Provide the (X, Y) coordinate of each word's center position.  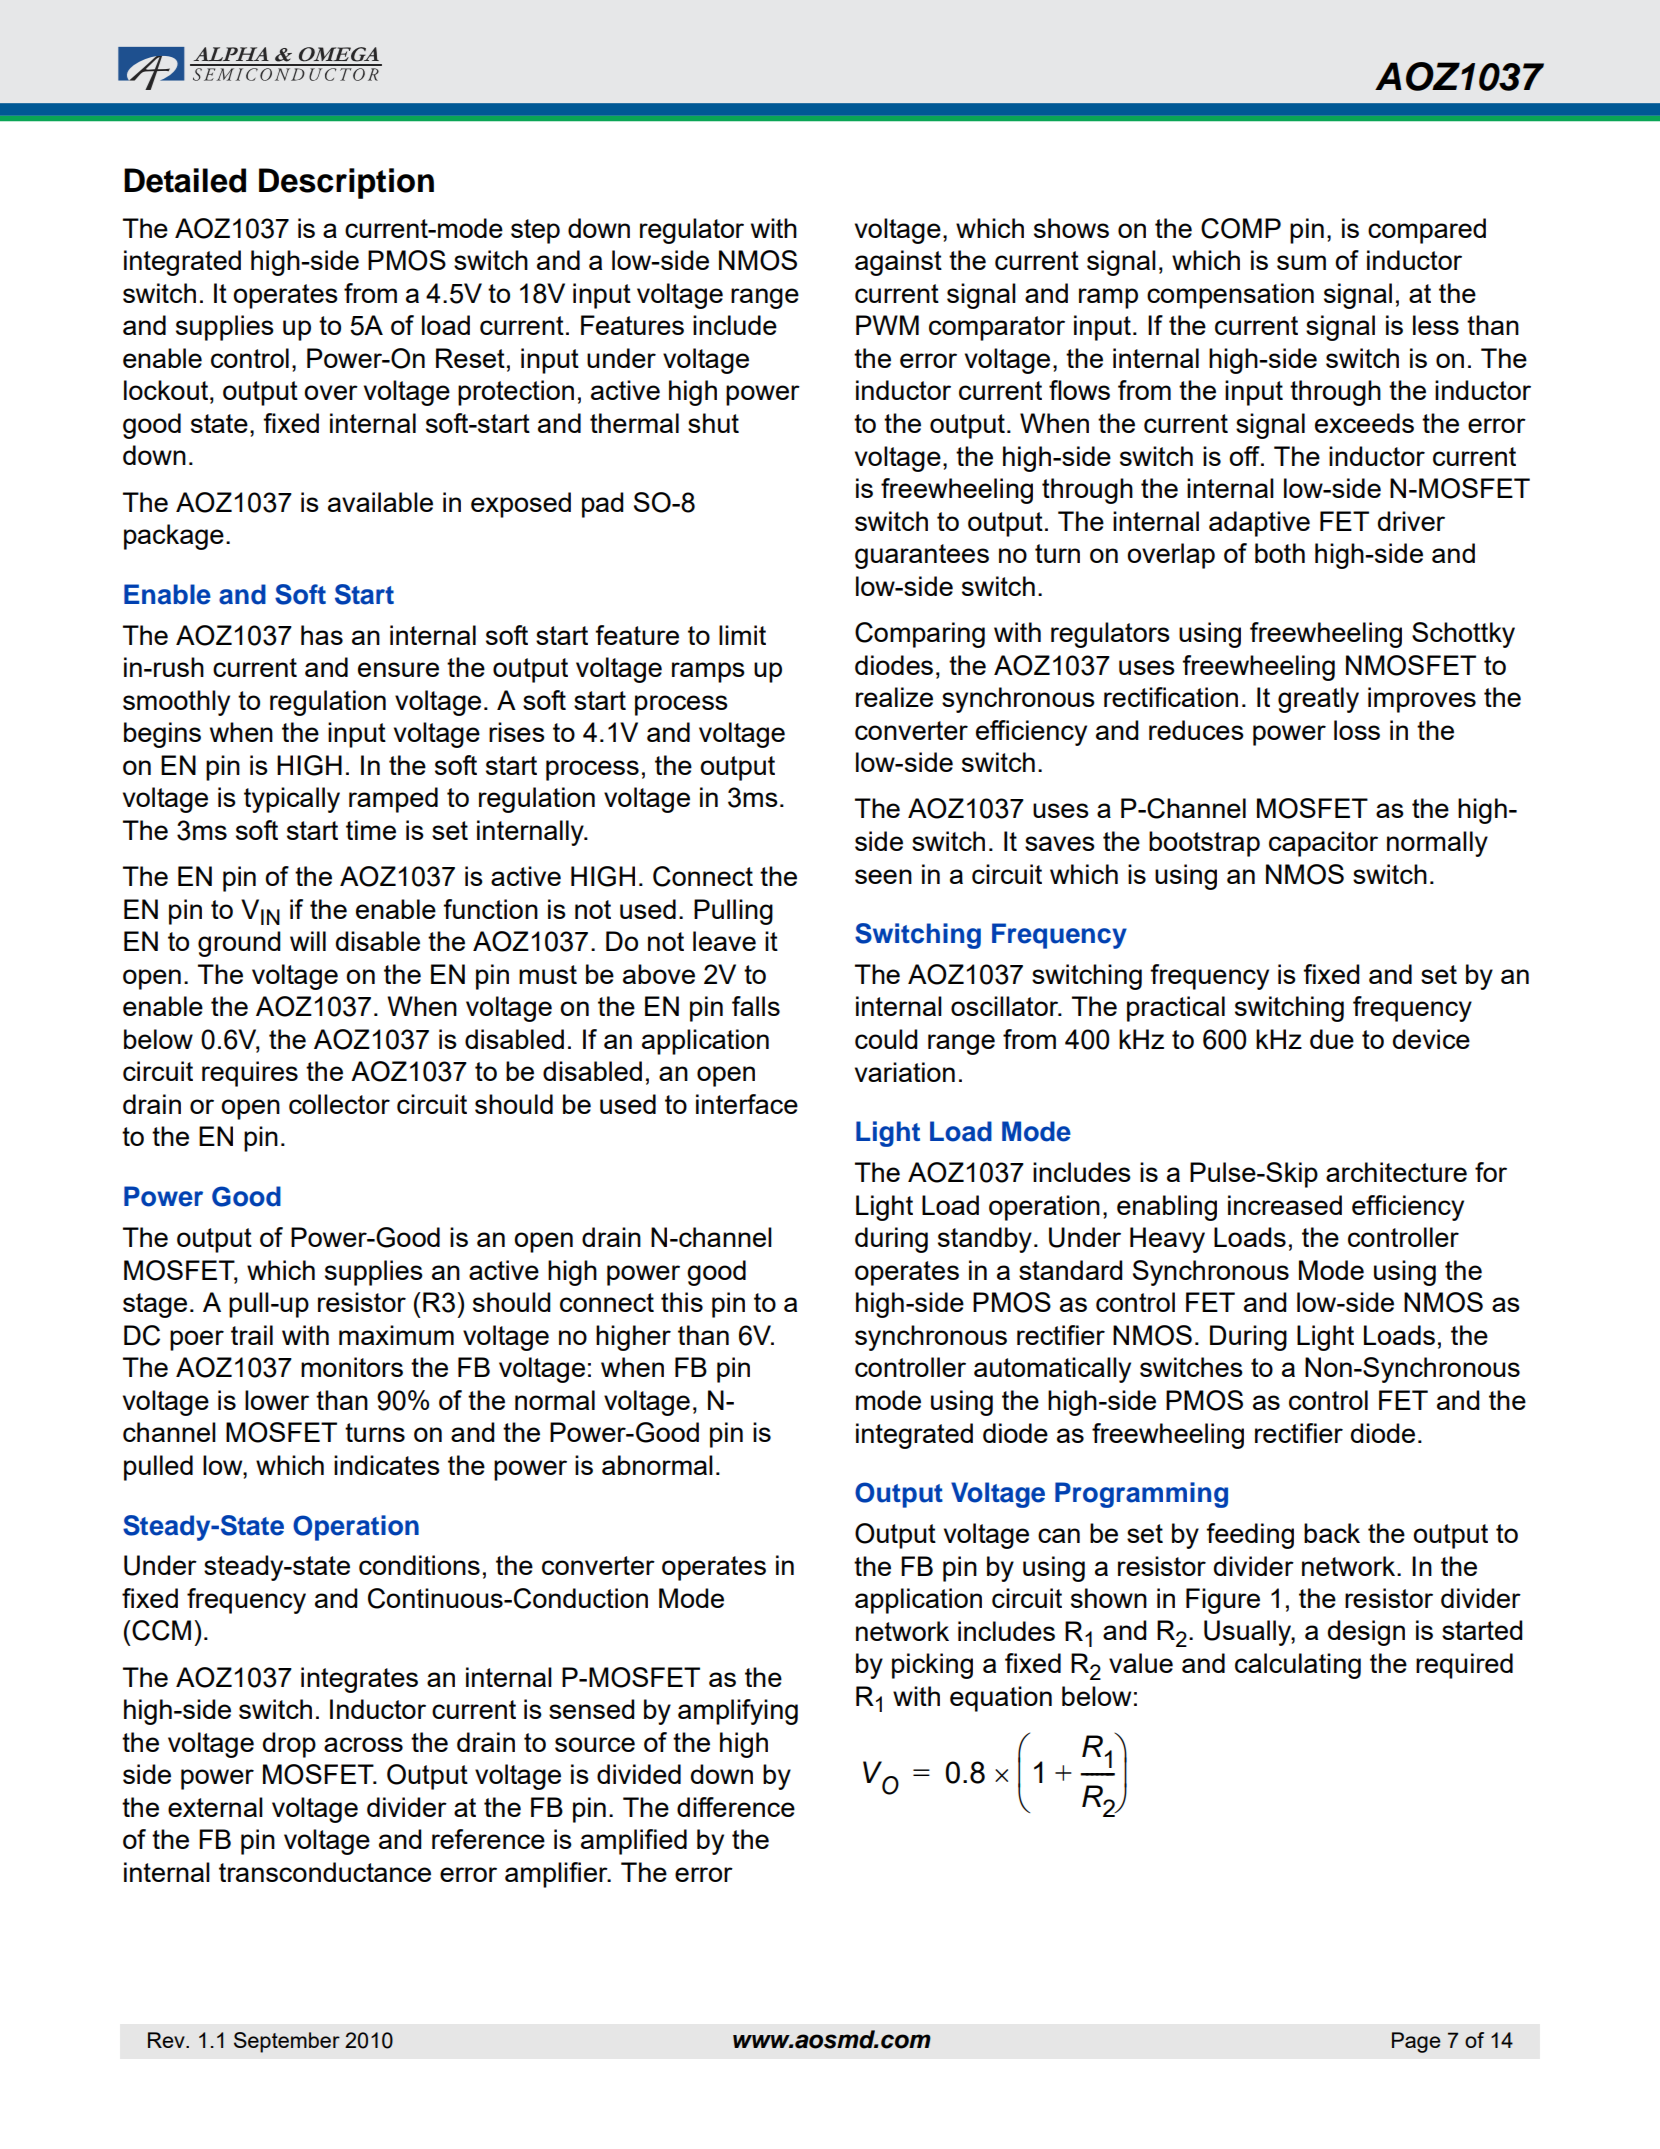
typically (292, 800)
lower (277, 1400)
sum (1301, 262)
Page (1416, 2042)
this (682, 1302)
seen (883, 876)
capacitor (1323, 844)
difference (736, 1807)
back (1332, 1533)
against (898, 263)
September (287, 2042)
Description (346, 183)
